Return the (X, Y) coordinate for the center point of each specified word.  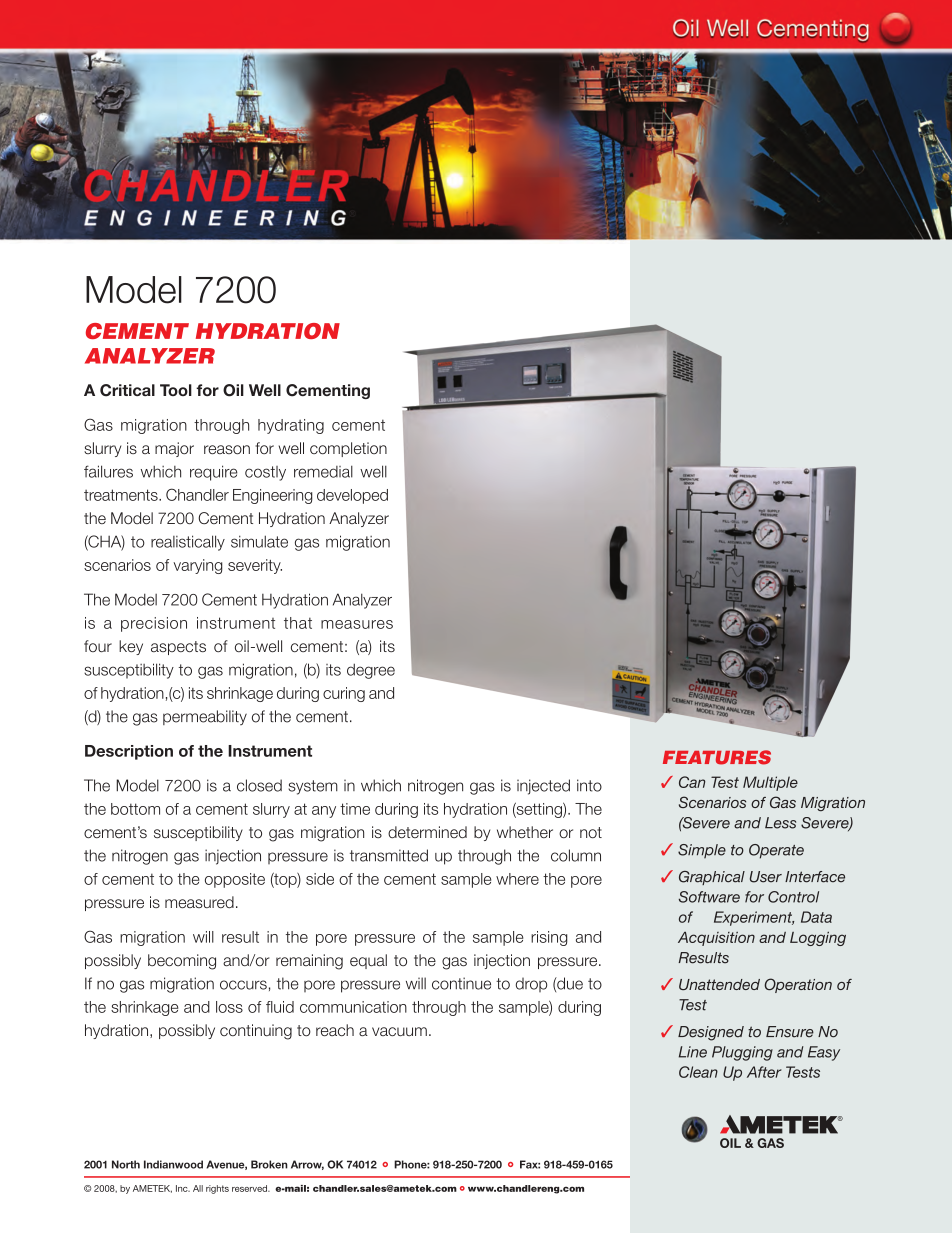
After (764, 1072)
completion (348, 449)
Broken (269, 1164)
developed (352, 496)
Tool (176, 390)
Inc (183, 1188)
